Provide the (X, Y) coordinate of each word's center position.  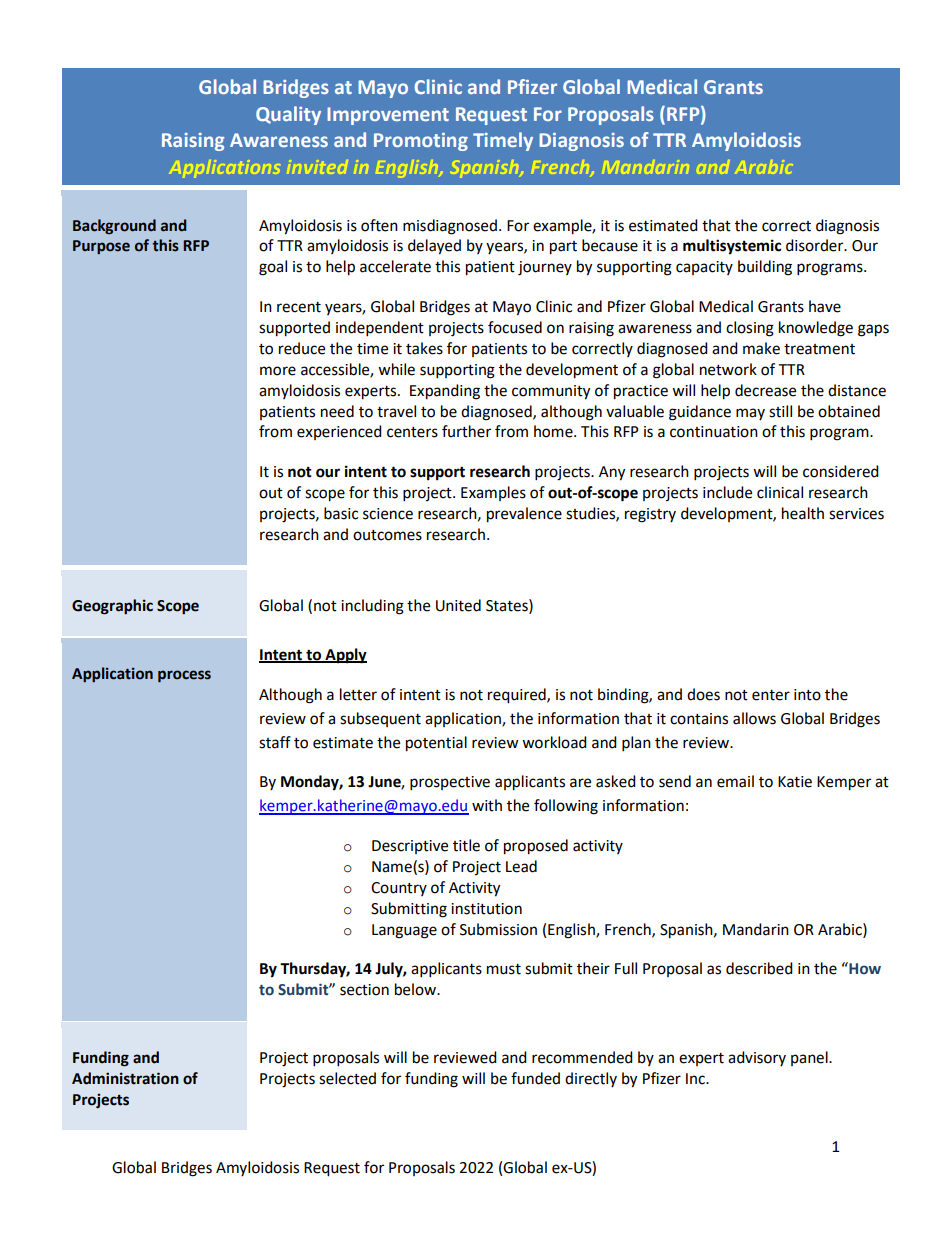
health (803, 513)
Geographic (112, 607)
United (458, 605)
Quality (288, 115)
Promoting (421, 142)
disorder (816, 245)
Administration (125, 1078)
